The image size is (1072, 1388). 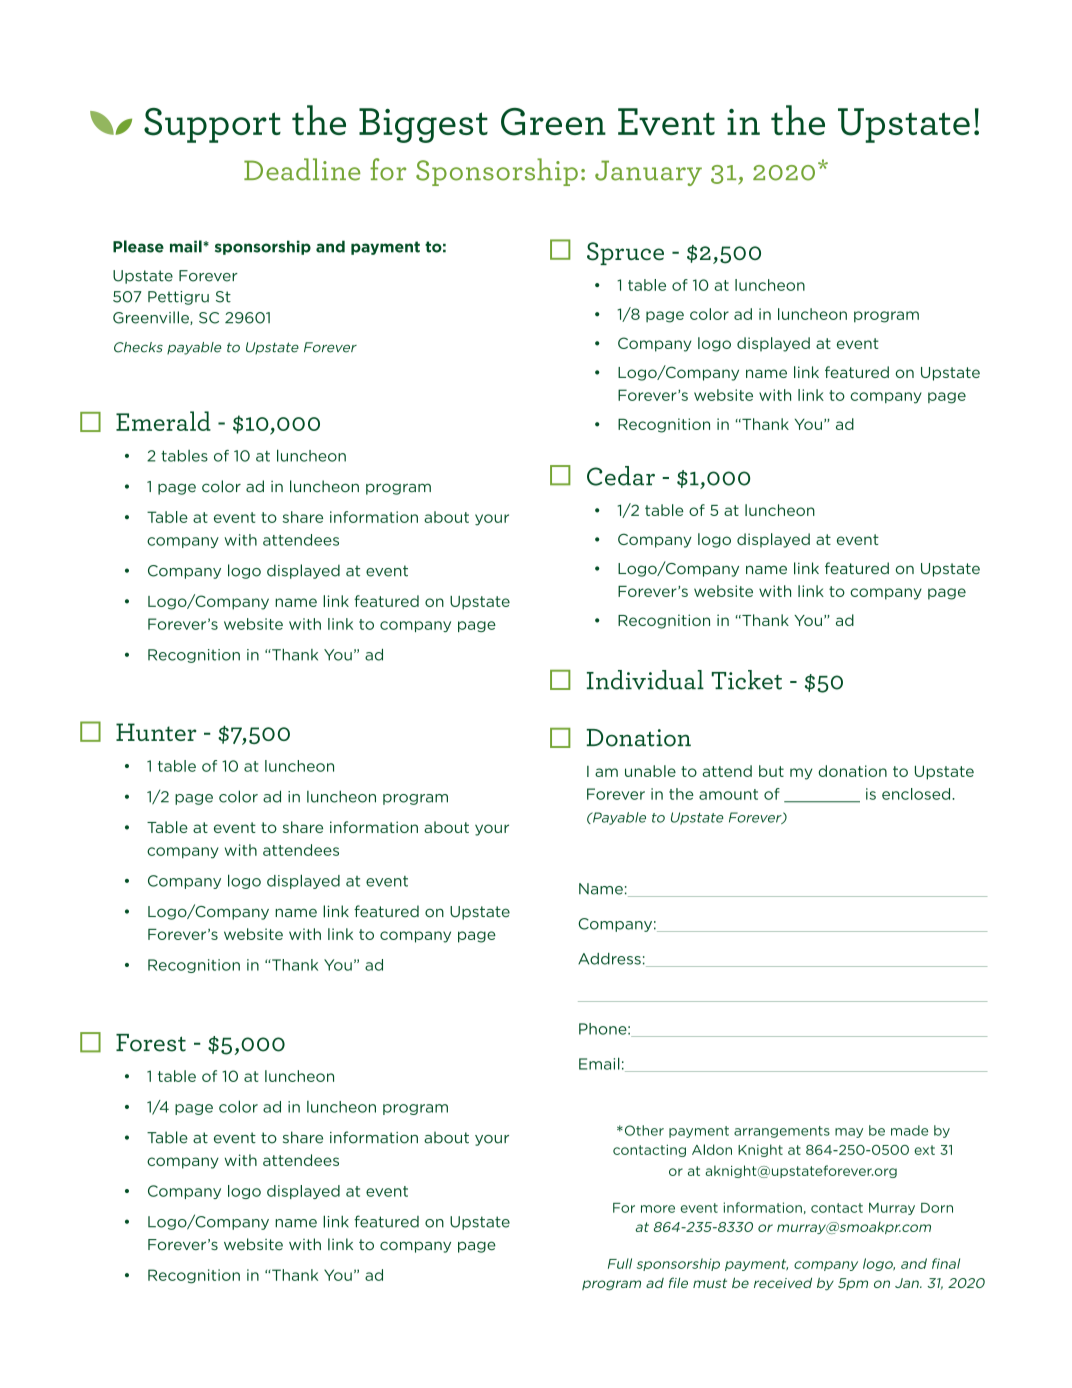 What do you see at coordinates (747, 680) in the image?
I see `Ticket` at bounding box center [747, 680].
